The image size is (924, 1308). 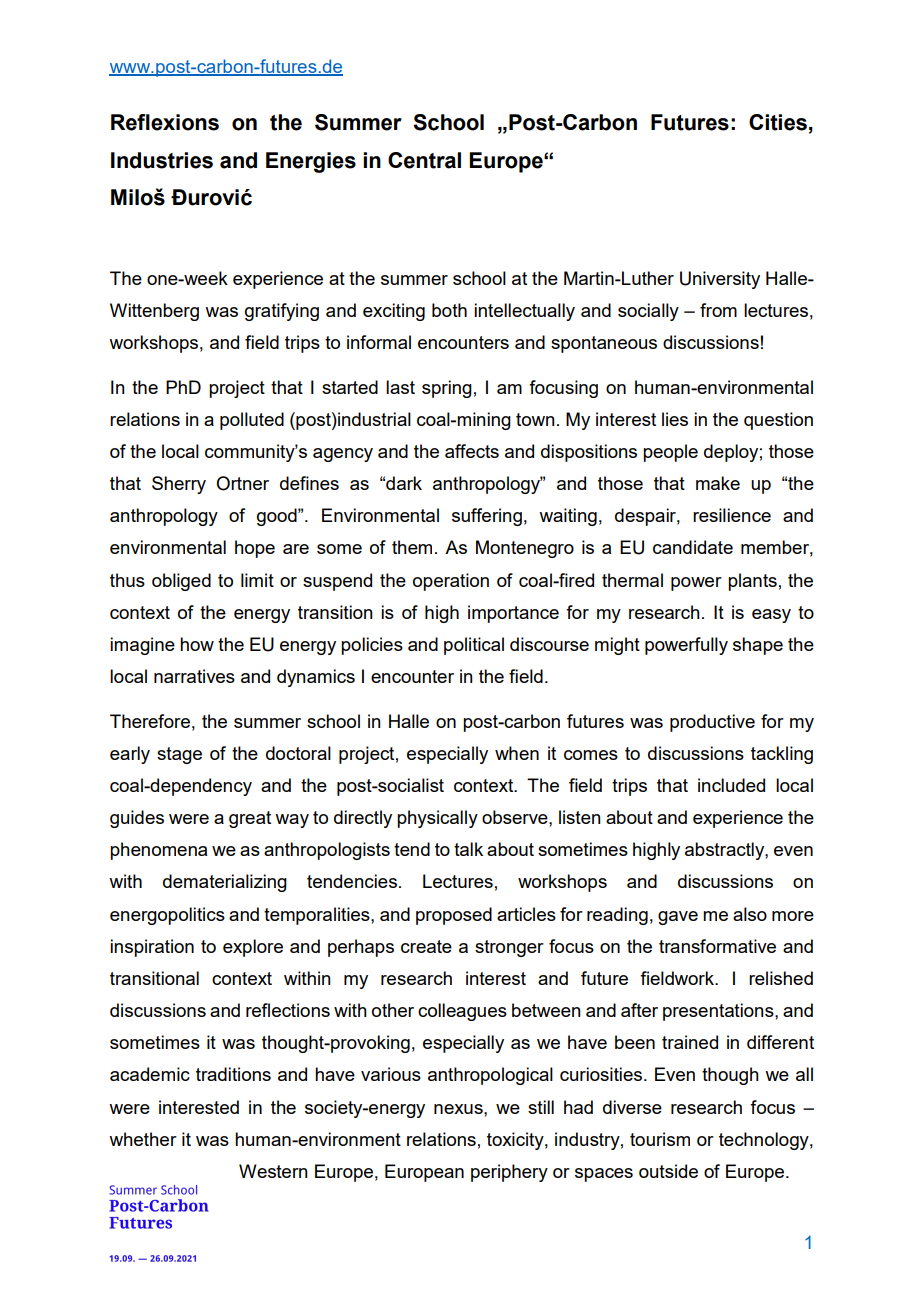 I want to click on Central, so click(x=424, y=160).
